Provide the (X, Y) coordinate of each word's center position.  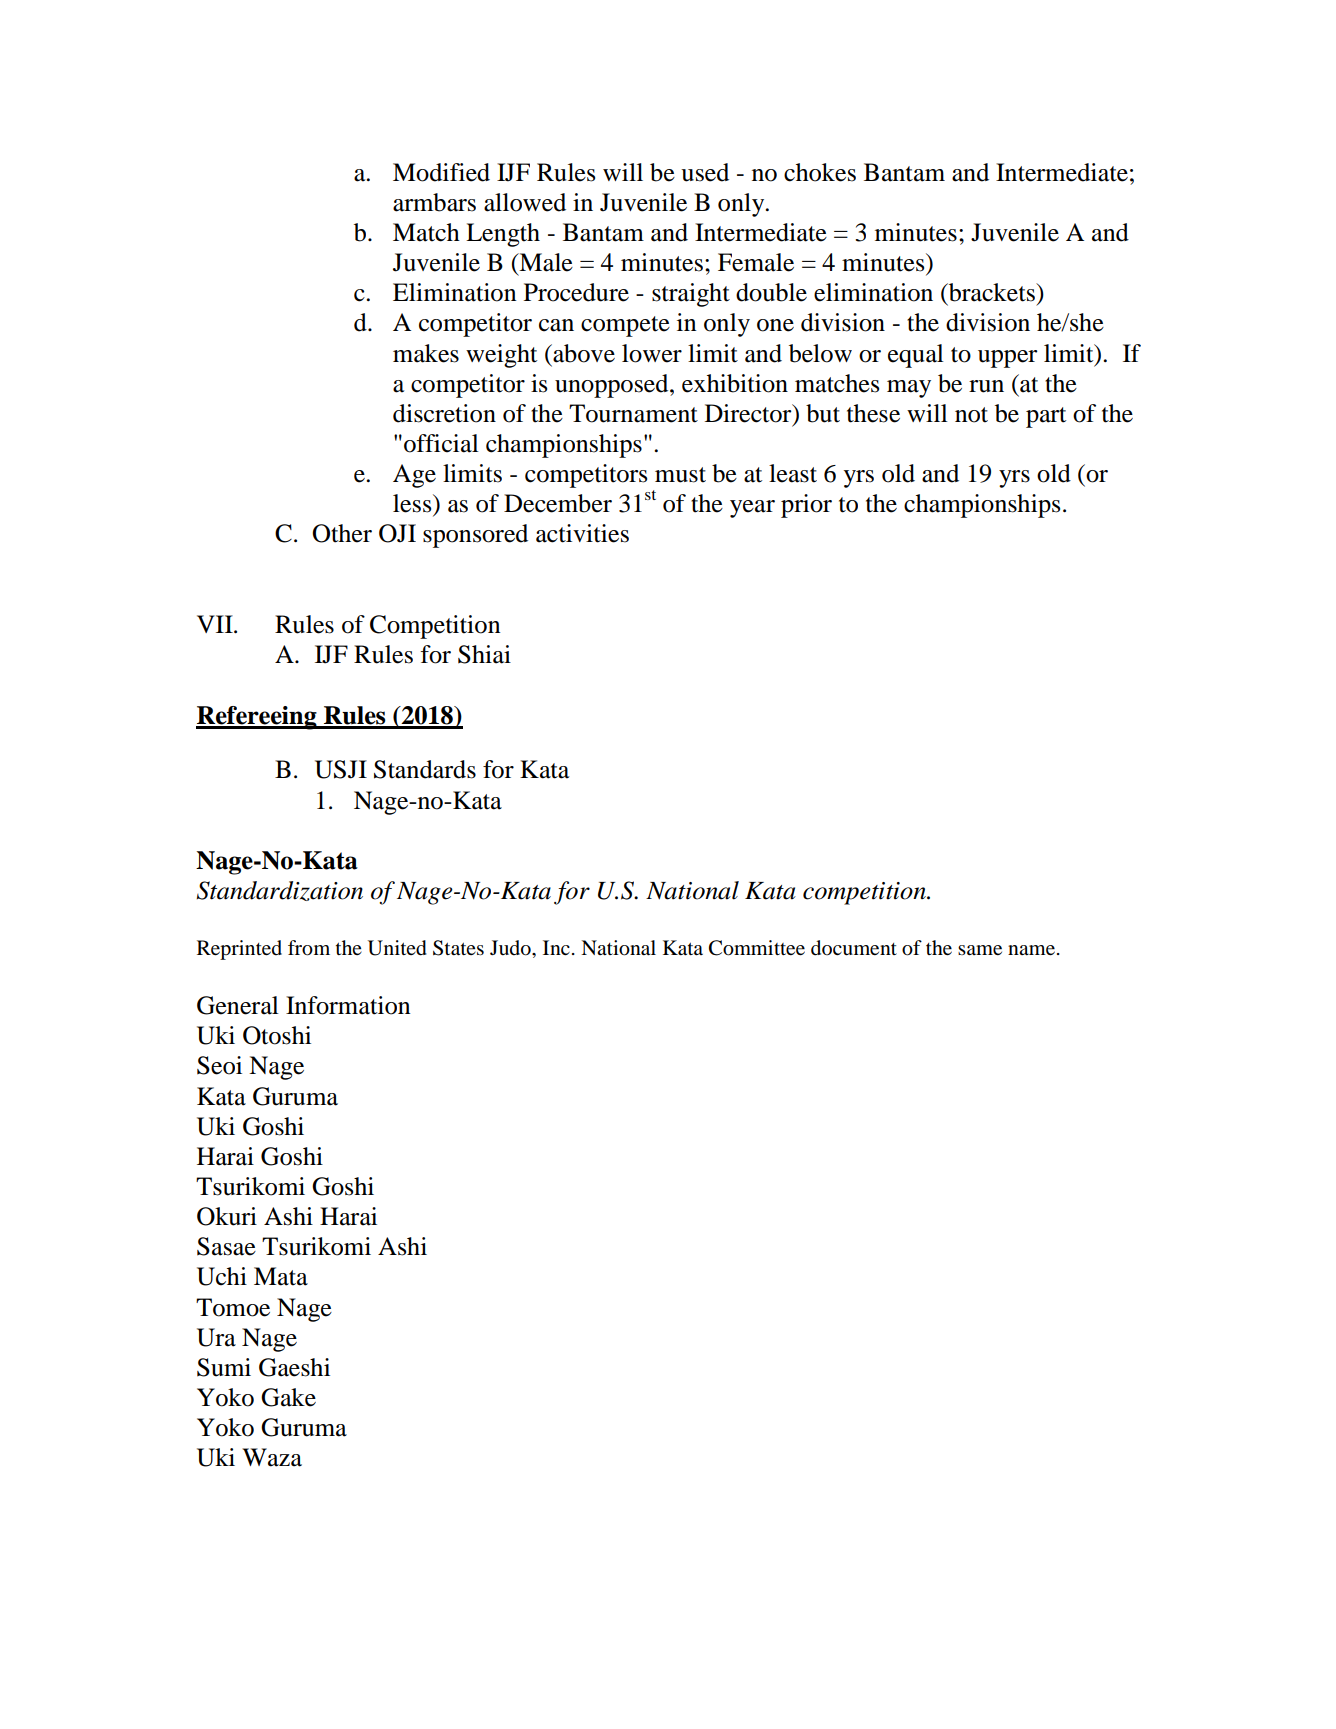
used (705, 172)
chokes (820, 172)
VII (216, 624)
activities (582, 533)
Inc (556, 947)
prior (806, 506)
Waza (272, 1457)
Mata (281, 1276)
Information (348, 1005)
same (980, 950)
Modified (441, 172)
